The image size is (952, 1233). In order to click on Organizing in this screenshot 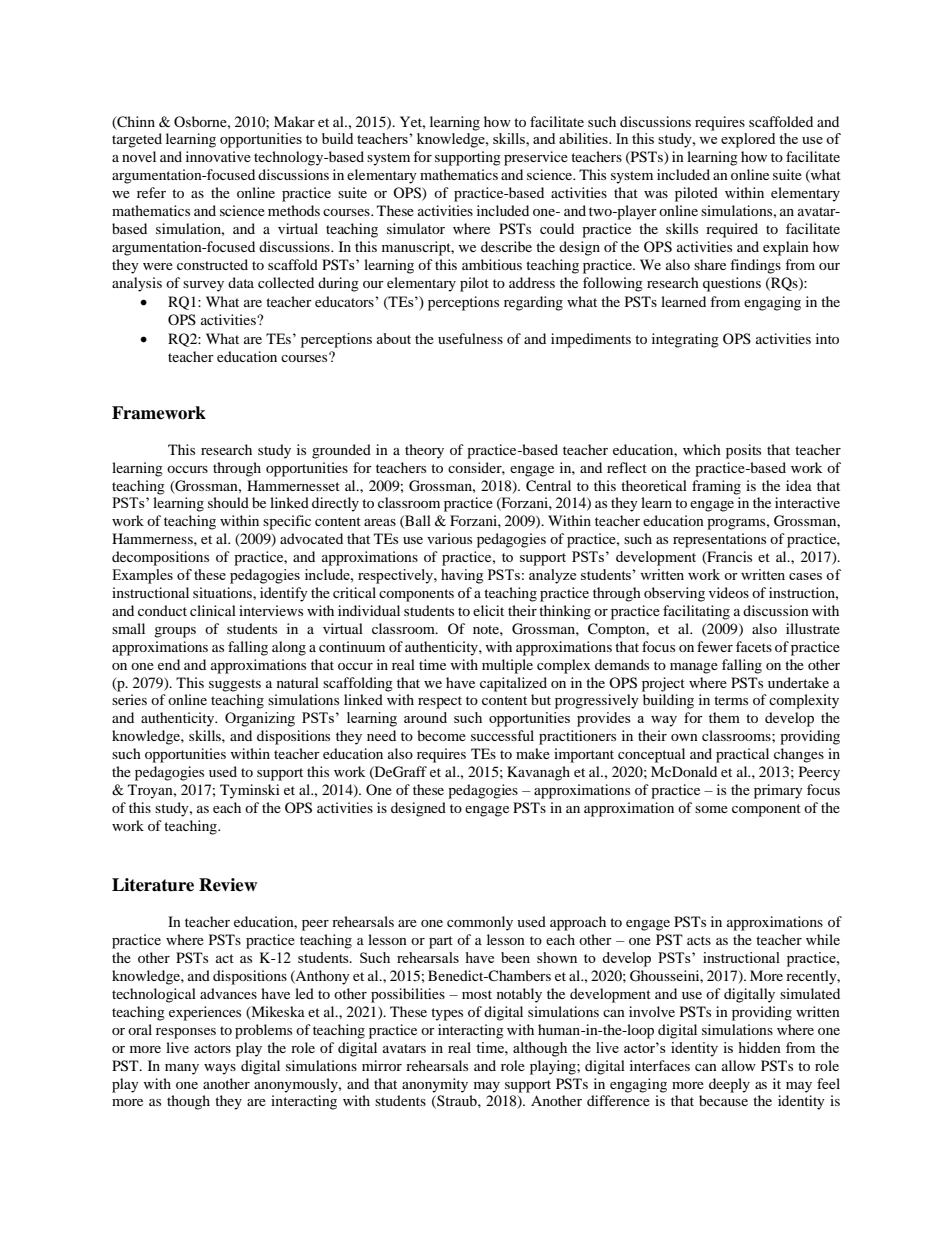, I will do `click(260, 719)`.
